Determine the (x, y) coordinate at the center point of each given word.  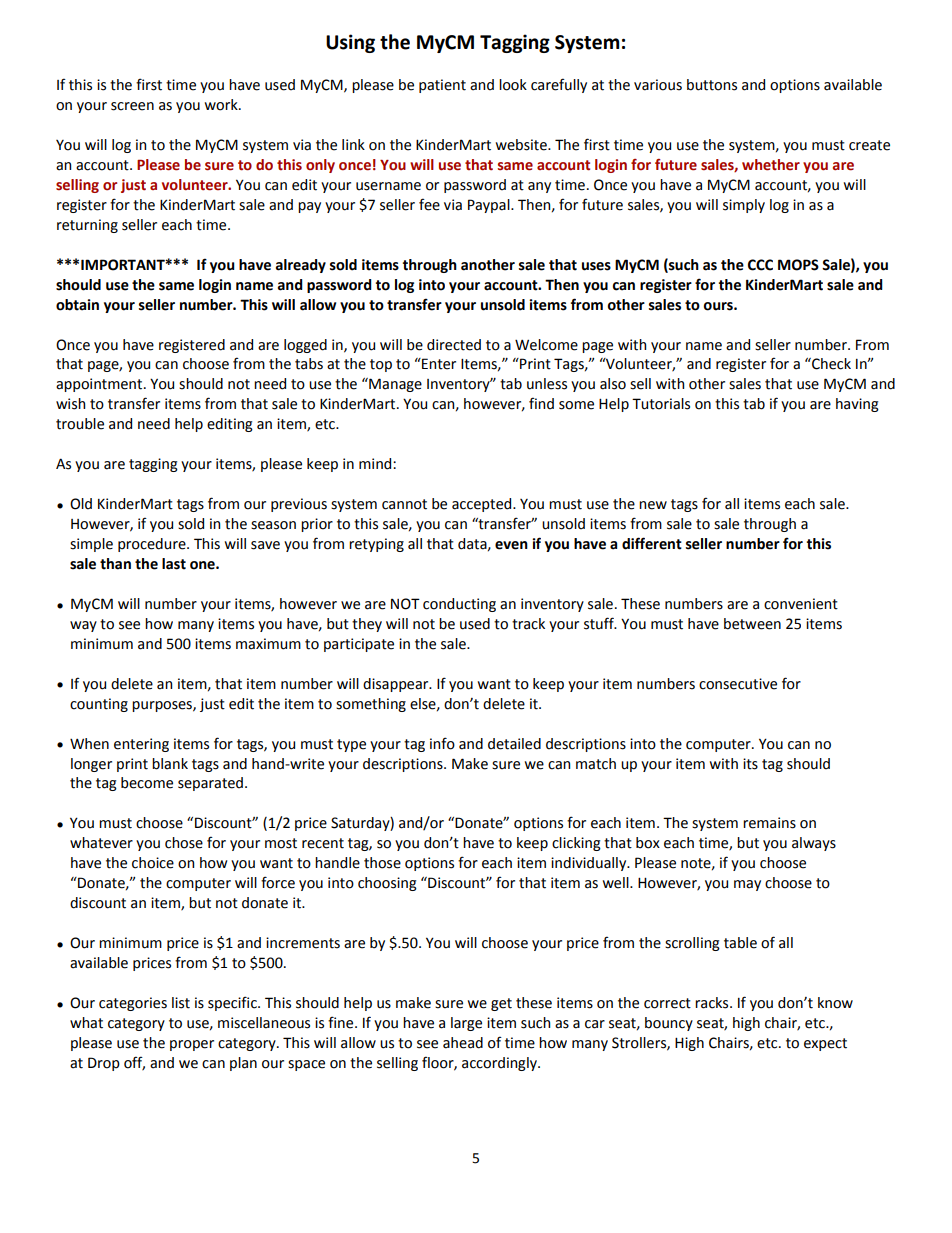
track (528, 624)
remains (769, 823)
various (658, 85)
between (752, 624)
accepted (483, 505)
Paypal (490, 206)
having (857, 405)
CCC (760, 265)
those (382, 863)
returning (87, 226)
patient (442, 86)
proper (192, 1045)
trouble (80, 424)
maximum (268, 644)
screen (132, 106)
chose (184, 843)
